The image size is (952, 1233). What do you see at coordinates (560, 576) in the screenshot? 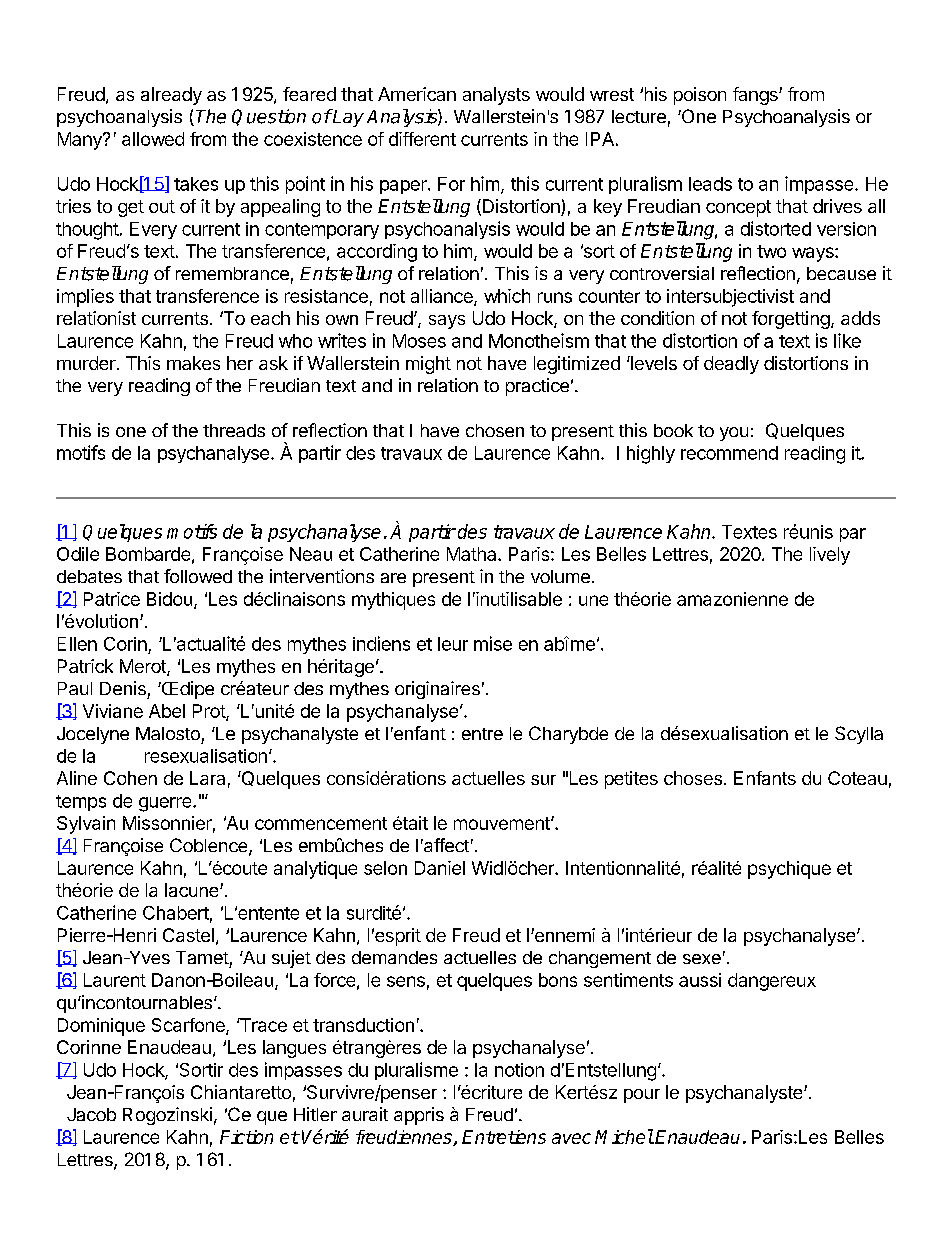
I see `volume` at bounding box center [560, 576].
